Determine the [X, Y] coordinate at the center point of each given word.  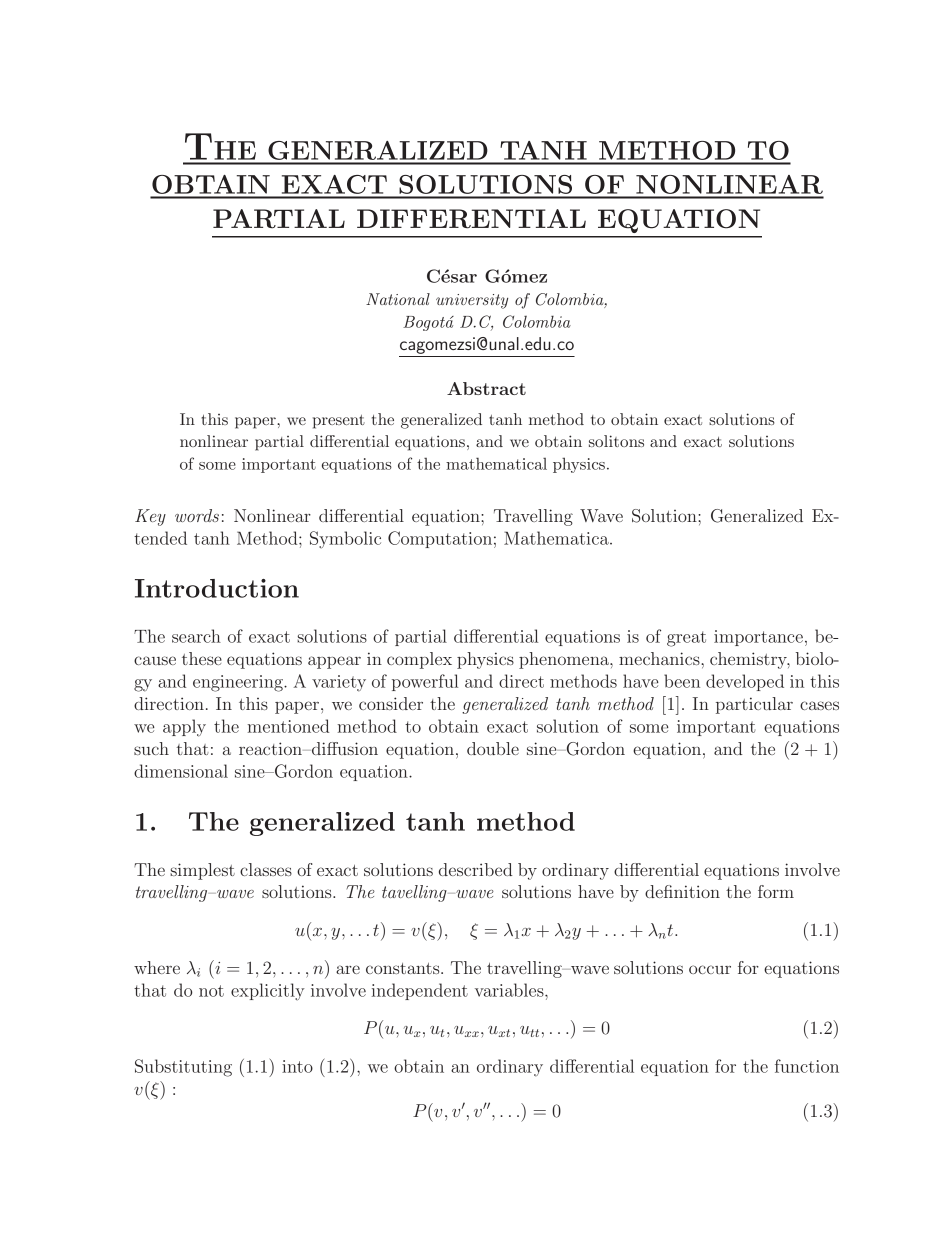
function [807, 1066]
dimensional [181, 771]
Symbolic [345, 540]
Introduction [217, 588]
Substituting [183, 1068]
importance [758, 638]
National [398, 299]
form [776, 891]
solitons [616, 441]
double [493, 748]
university [472, 301]
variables [510, 990]
